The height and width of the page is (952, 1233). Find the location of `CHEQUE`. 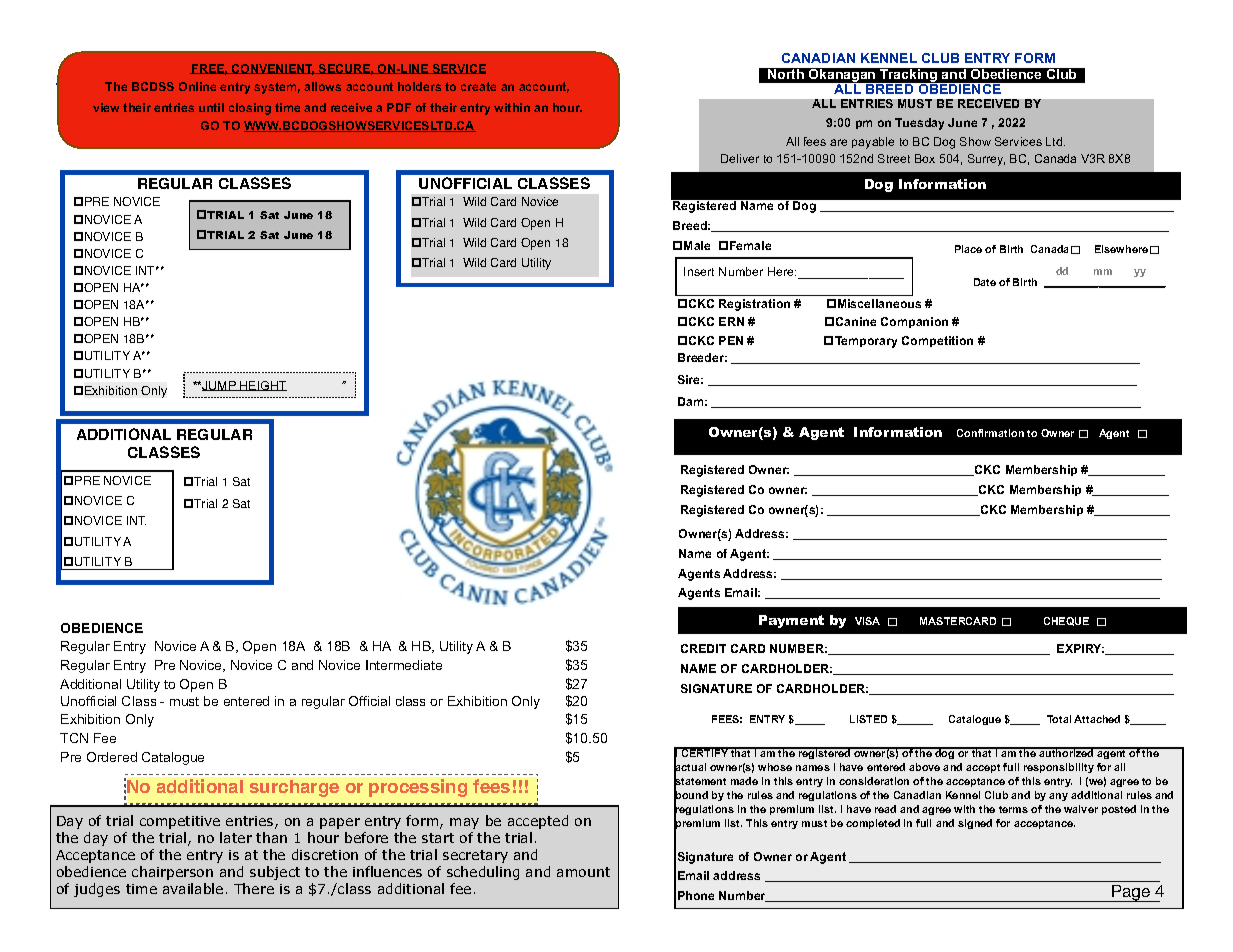

CHEQUE is located at coordinates (1066, 621).
